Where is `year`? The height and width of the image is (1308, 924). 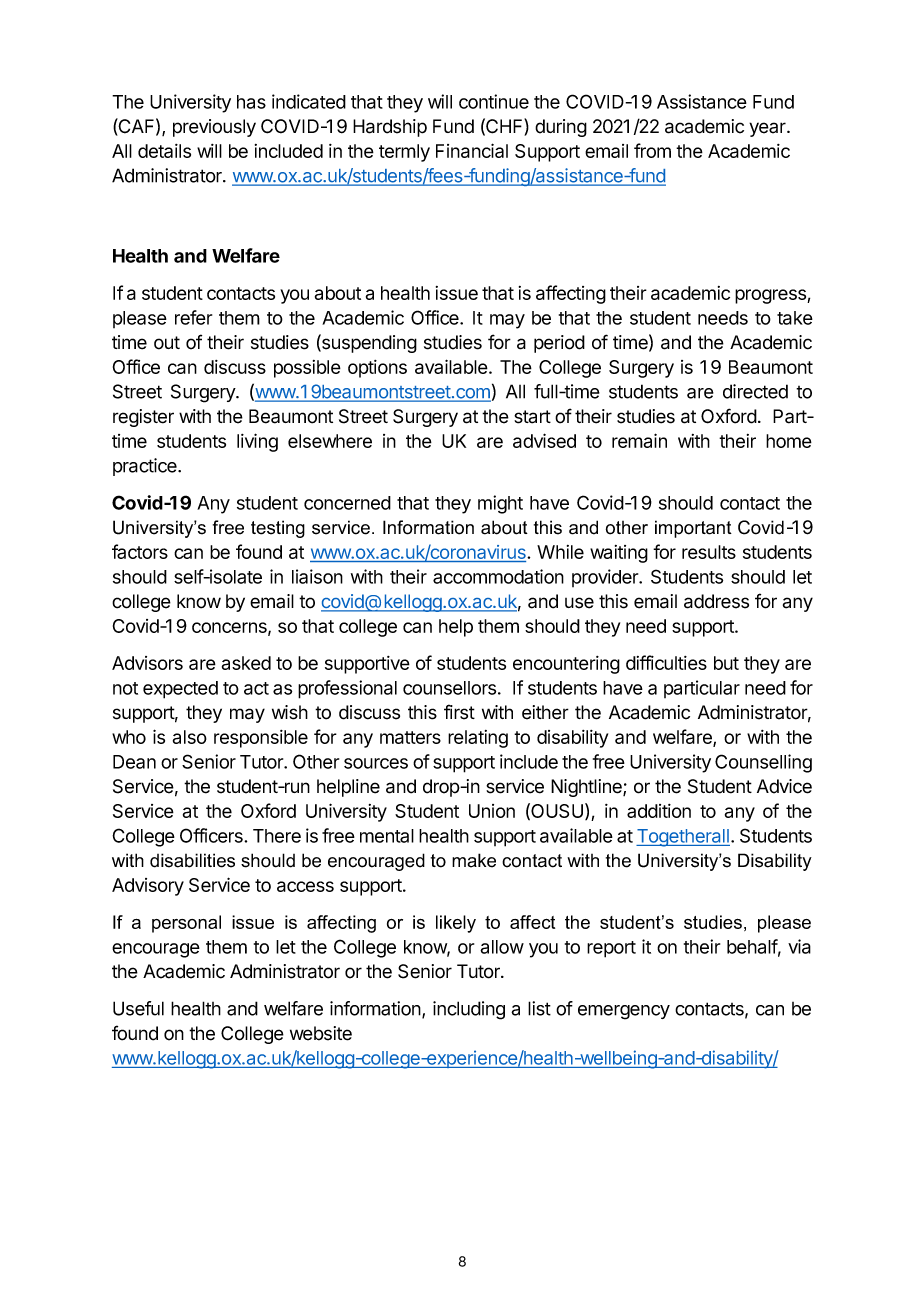
year is located at coordinates (768, 129).
